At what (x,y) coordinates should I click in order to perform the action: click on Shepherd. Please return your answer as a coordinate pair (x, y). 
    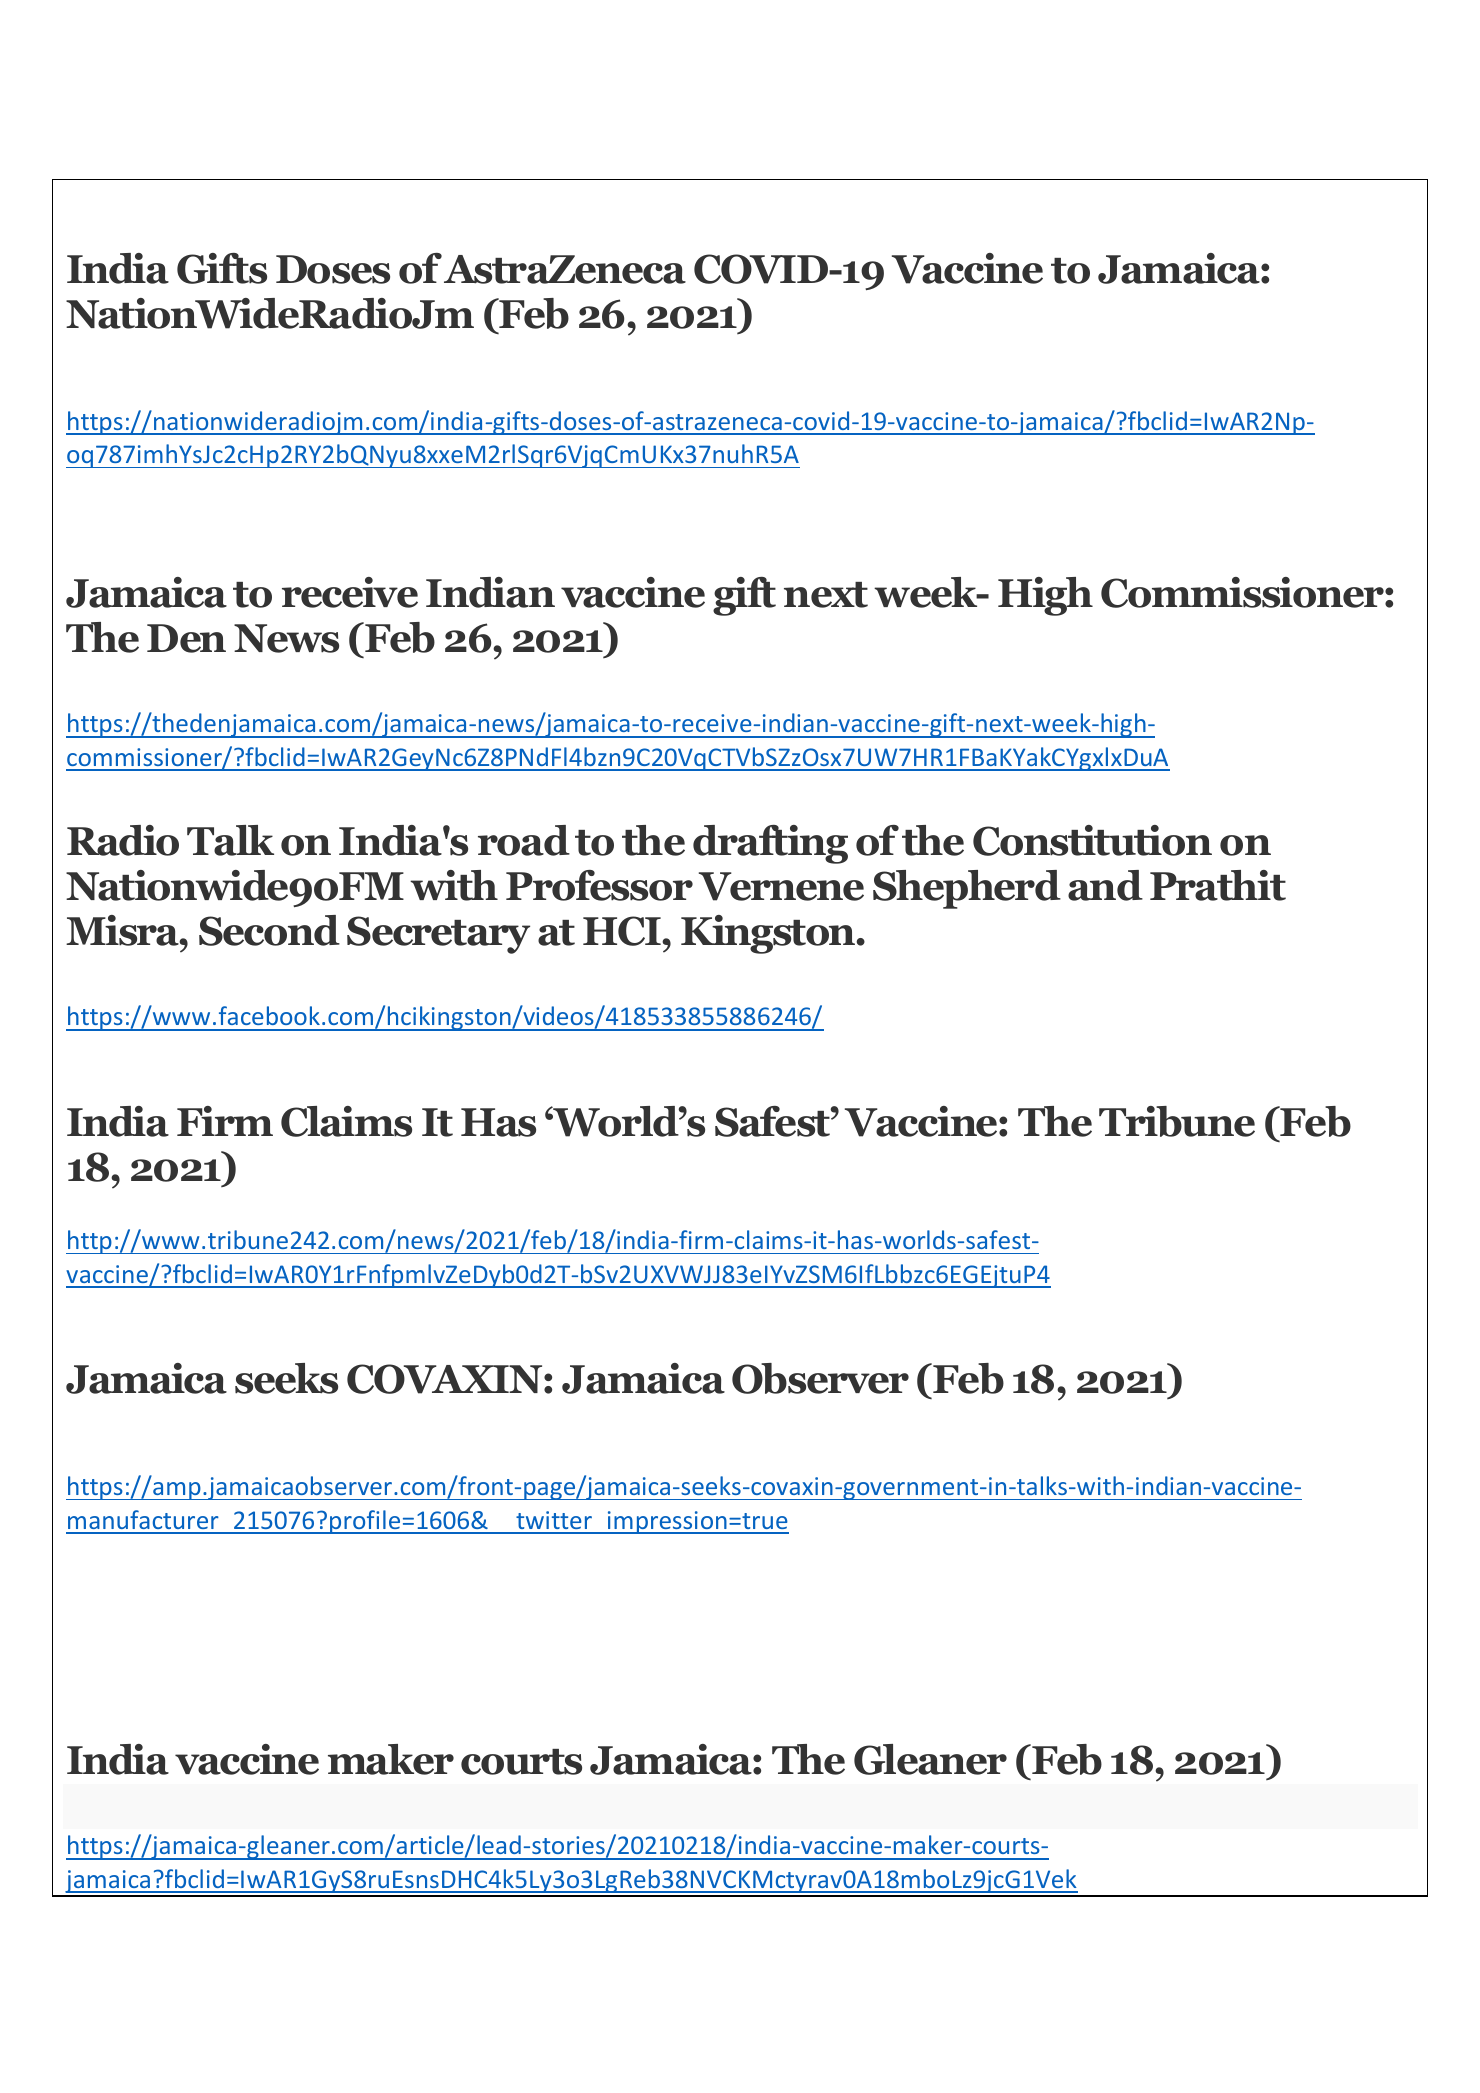
    Looking at the image, I should click on (967, 889).
